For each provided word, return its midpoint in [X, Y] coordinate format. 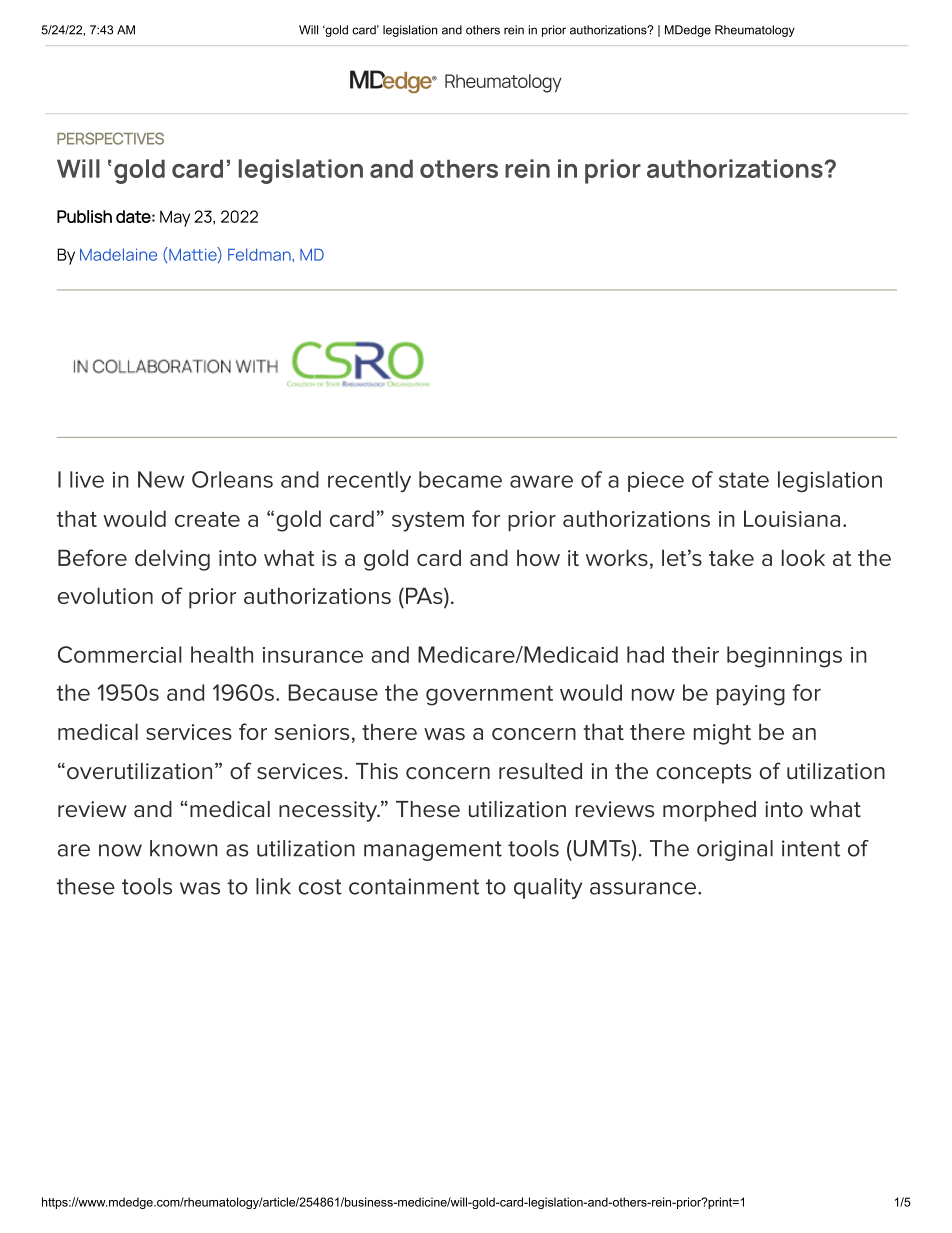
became [460, 479]
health [222, 654]
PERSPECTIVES [110, 138]
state [744, 480]
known [184, 848]
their [695, 654]
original [735, 850]
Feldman [260, 254]
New [161, 479]
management [433, 851]
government [489, 695]
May [175, 218]
